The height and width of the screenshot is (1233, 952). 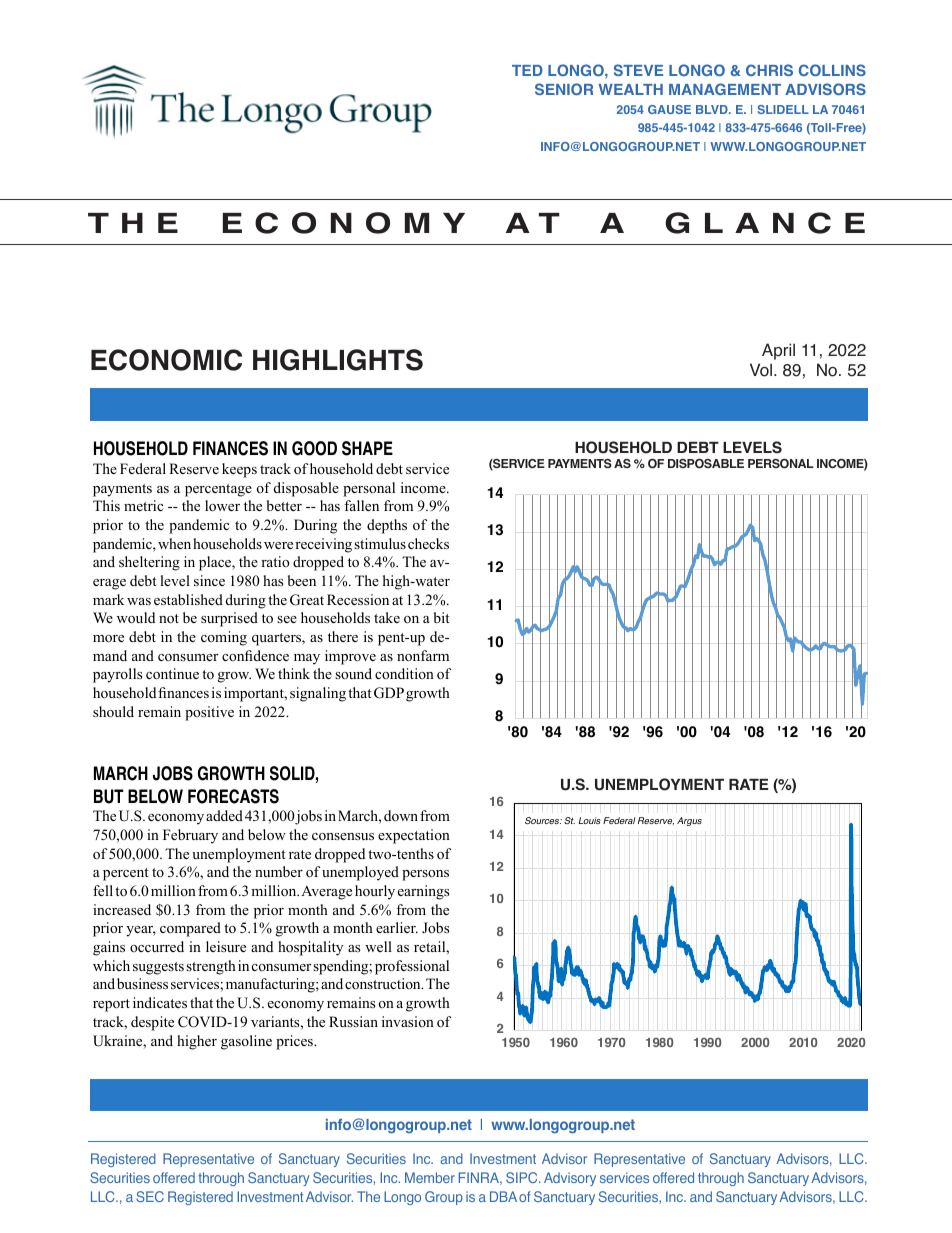 What do you see at coordinates (169, 619) in the screenshot?
I see `not` at bounding box center [169, 619].
